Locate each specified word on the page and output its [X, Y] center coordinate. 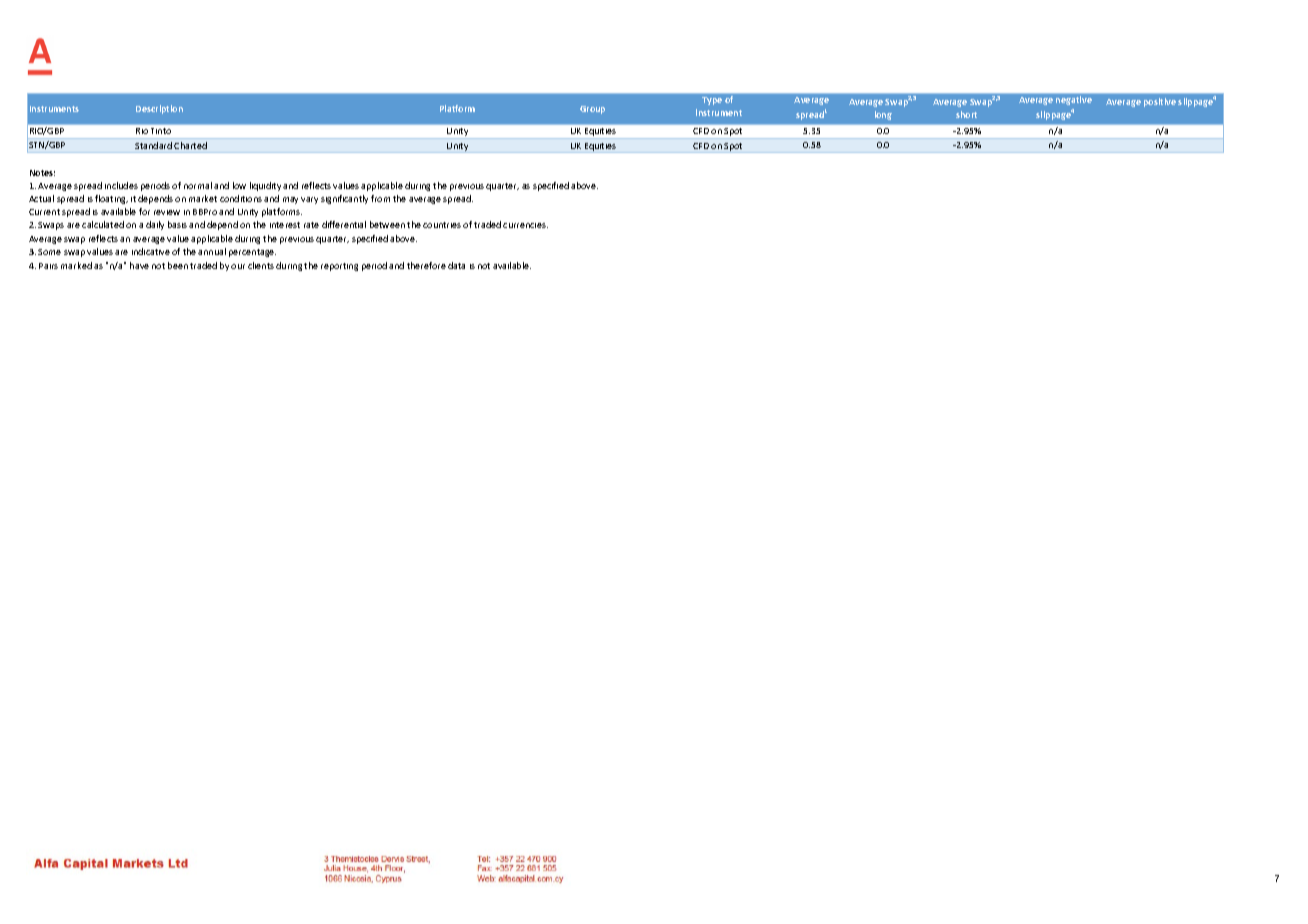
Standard [153, 145]
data [456, 265]
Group [592, 110]
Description [159, 109]
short [966, 114]
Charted [190, 145]
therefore [426, 265]
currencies [525, 225]
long [883, 115]
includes [121, 185]
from [380, 198]
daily [155, 225]
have [139, 265]
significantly [344, 199]
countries [442, 225]
